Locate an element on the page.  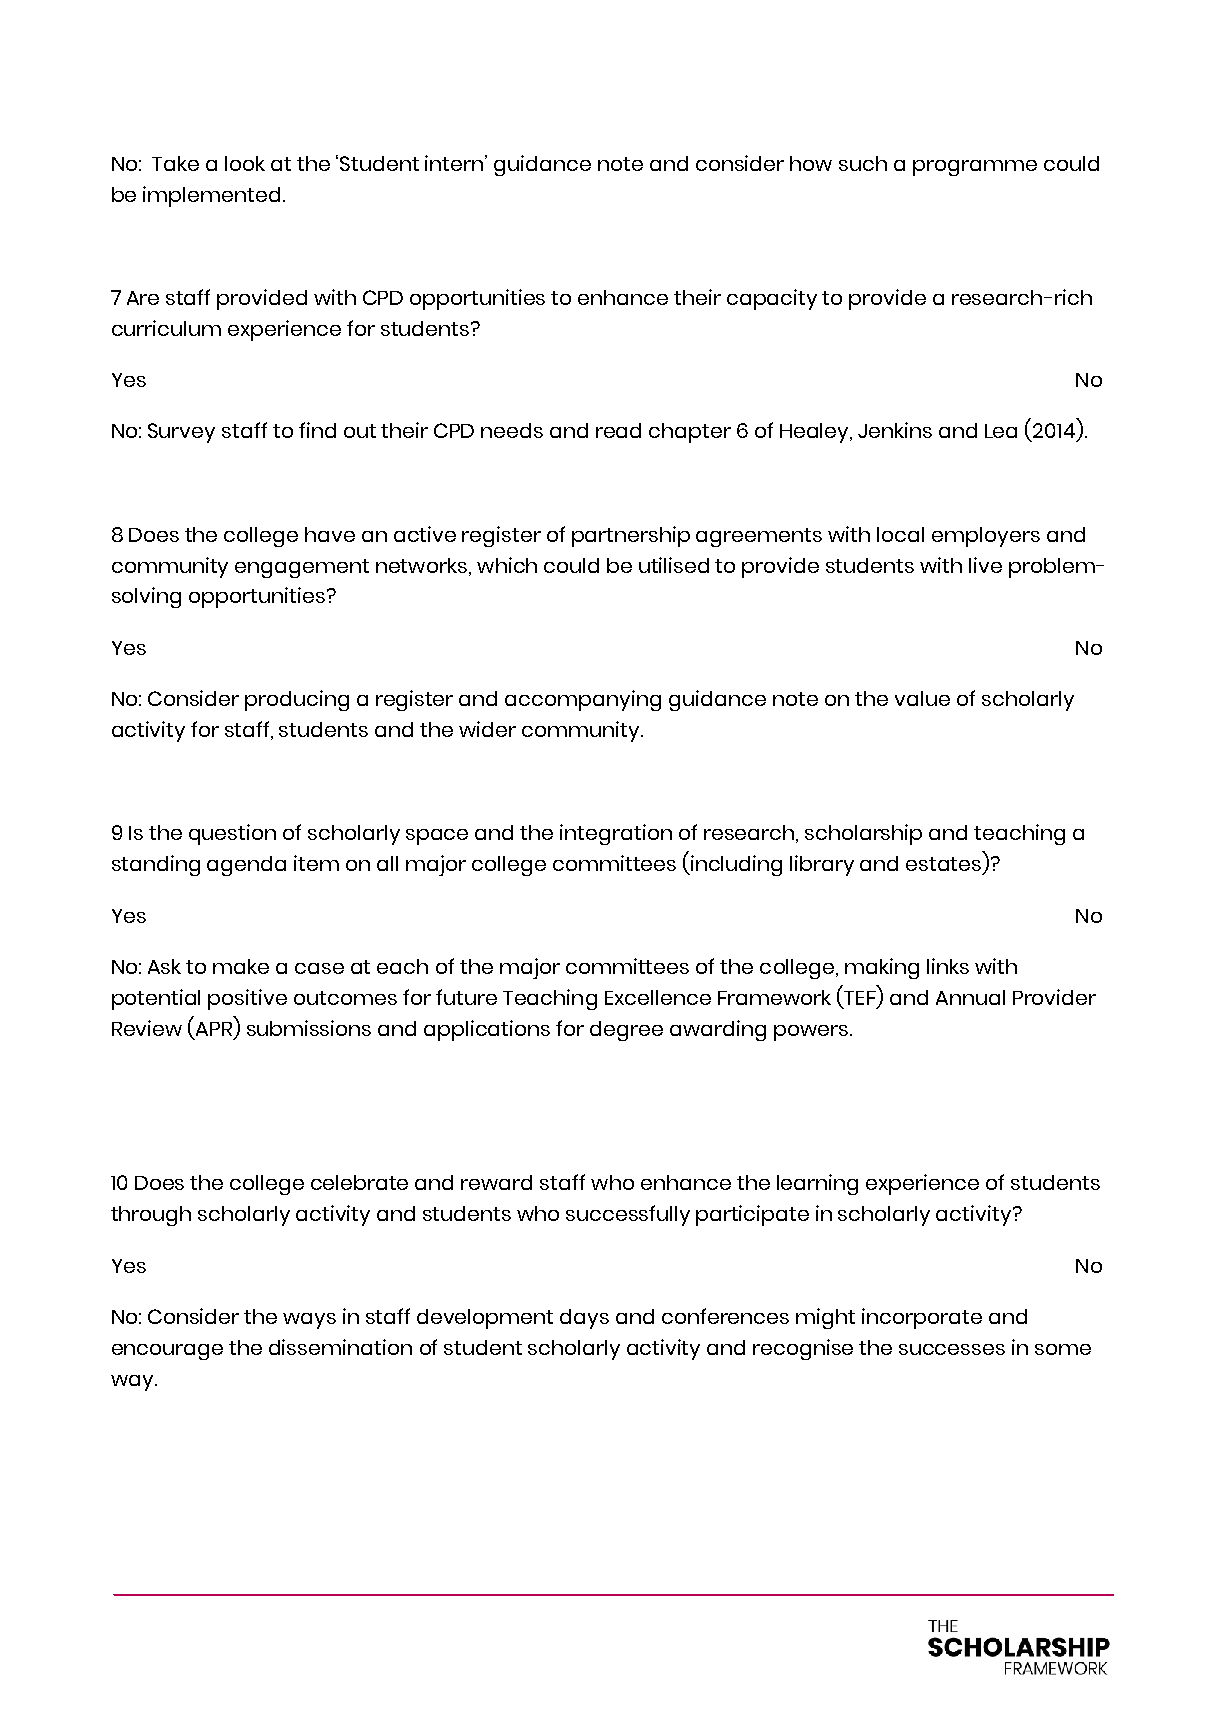
make is located at coordinates (241, 966).
